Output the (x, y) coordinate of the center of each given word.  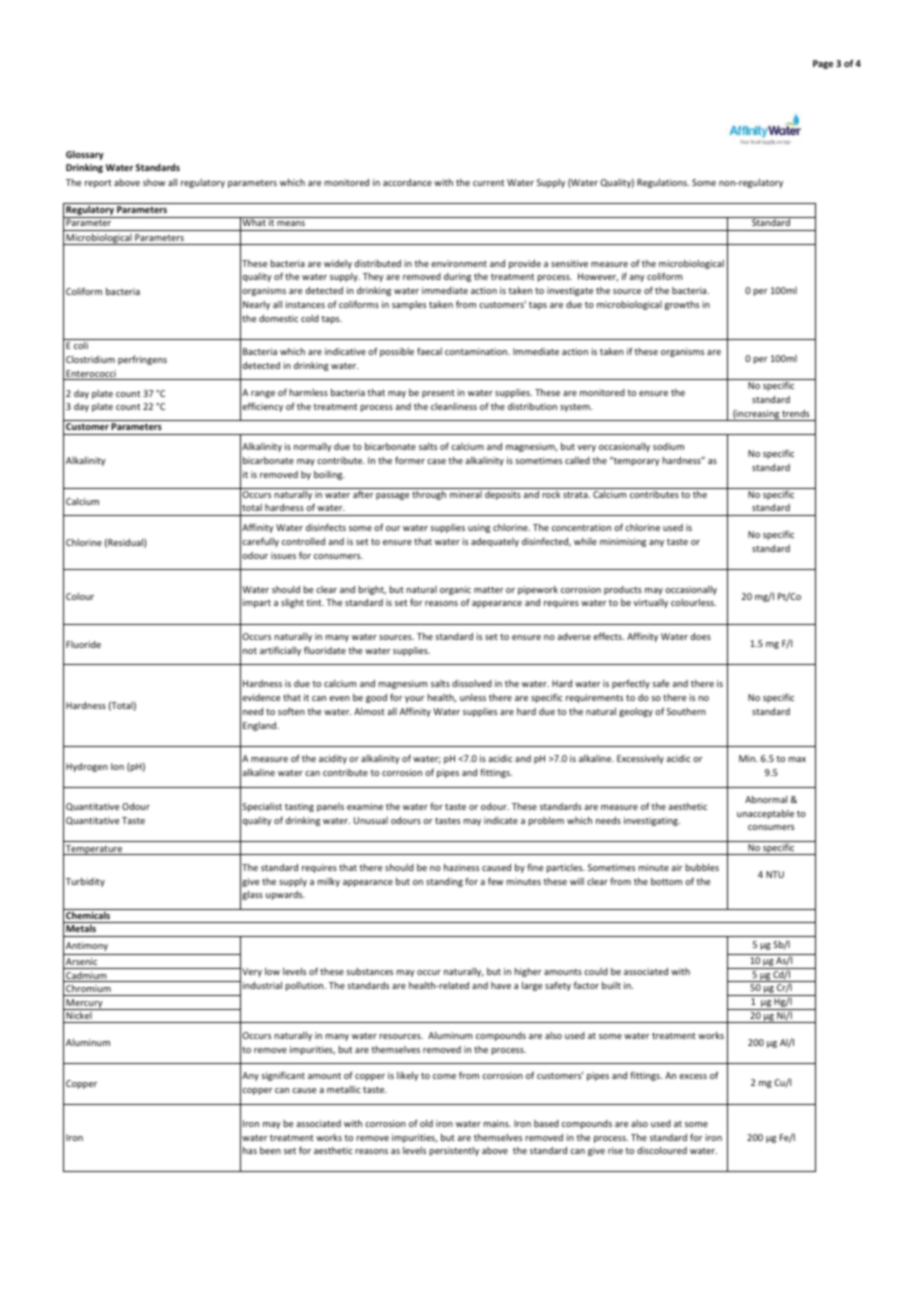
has (250, 1150)
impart (257, 603)
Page (823, 64)
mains (497, 1123)
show (154, 182)
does (700, 636)
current (488, 183)
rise (615, 1150)
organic (455, 590)
